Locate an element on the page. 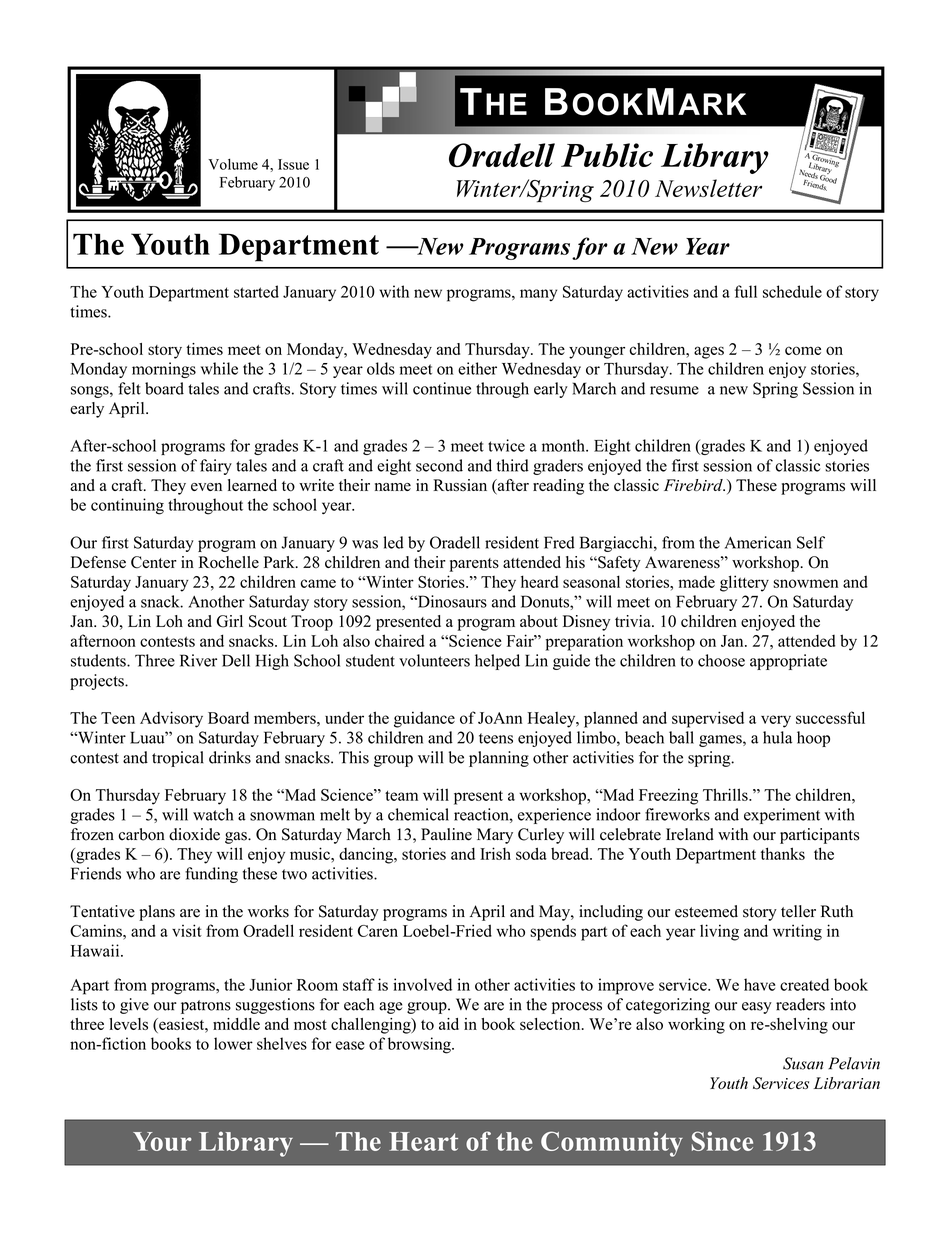 The image size is (952, 1233). Since is located at coordinates (722, 1141).
